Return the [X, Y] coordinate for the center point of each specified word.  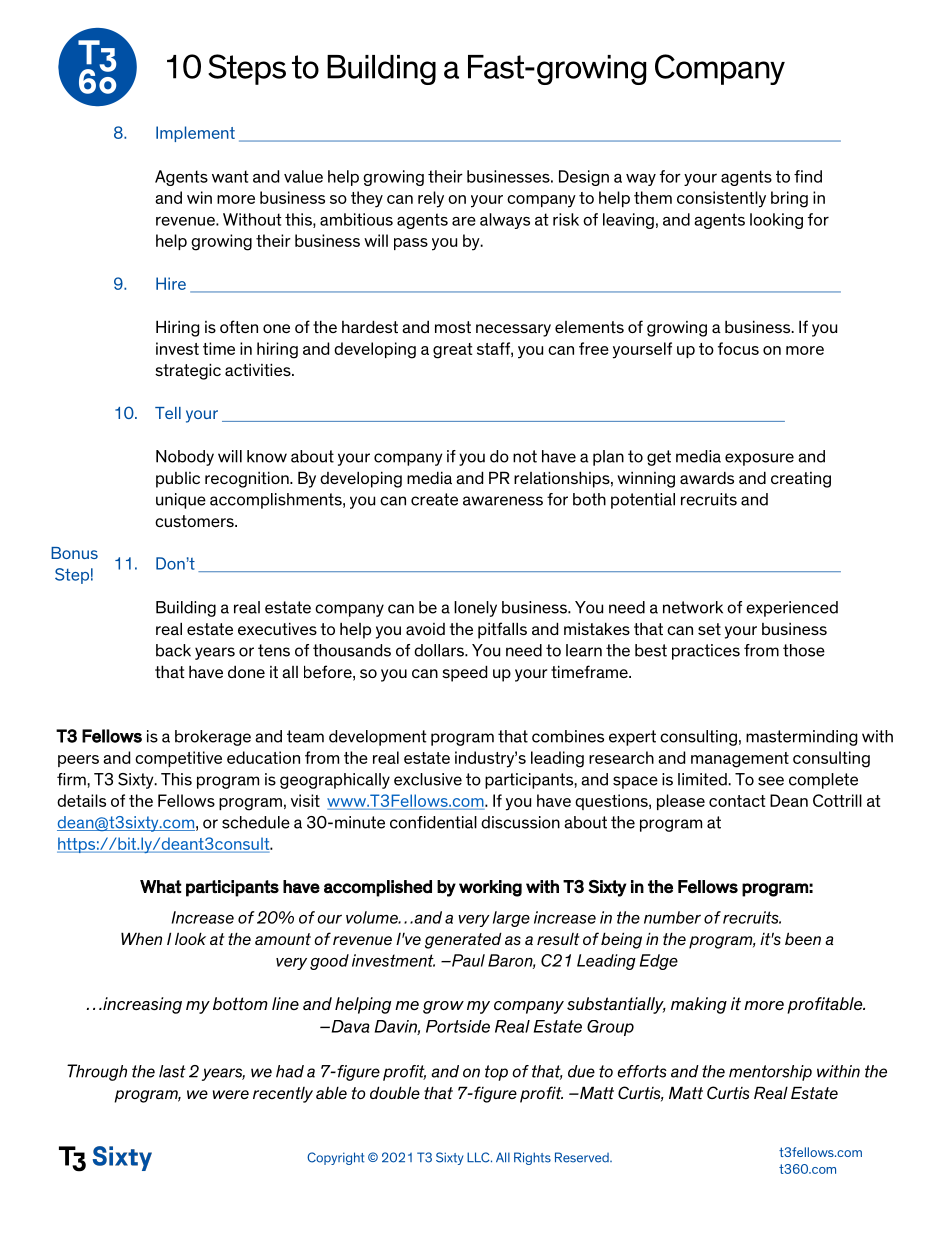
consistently [721, 199]
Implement [195, 134]
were [231, 1094]
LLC [479, 1157]
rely [431, 199]
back [173, 650]
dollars [440, 650]
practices [706, 652]
